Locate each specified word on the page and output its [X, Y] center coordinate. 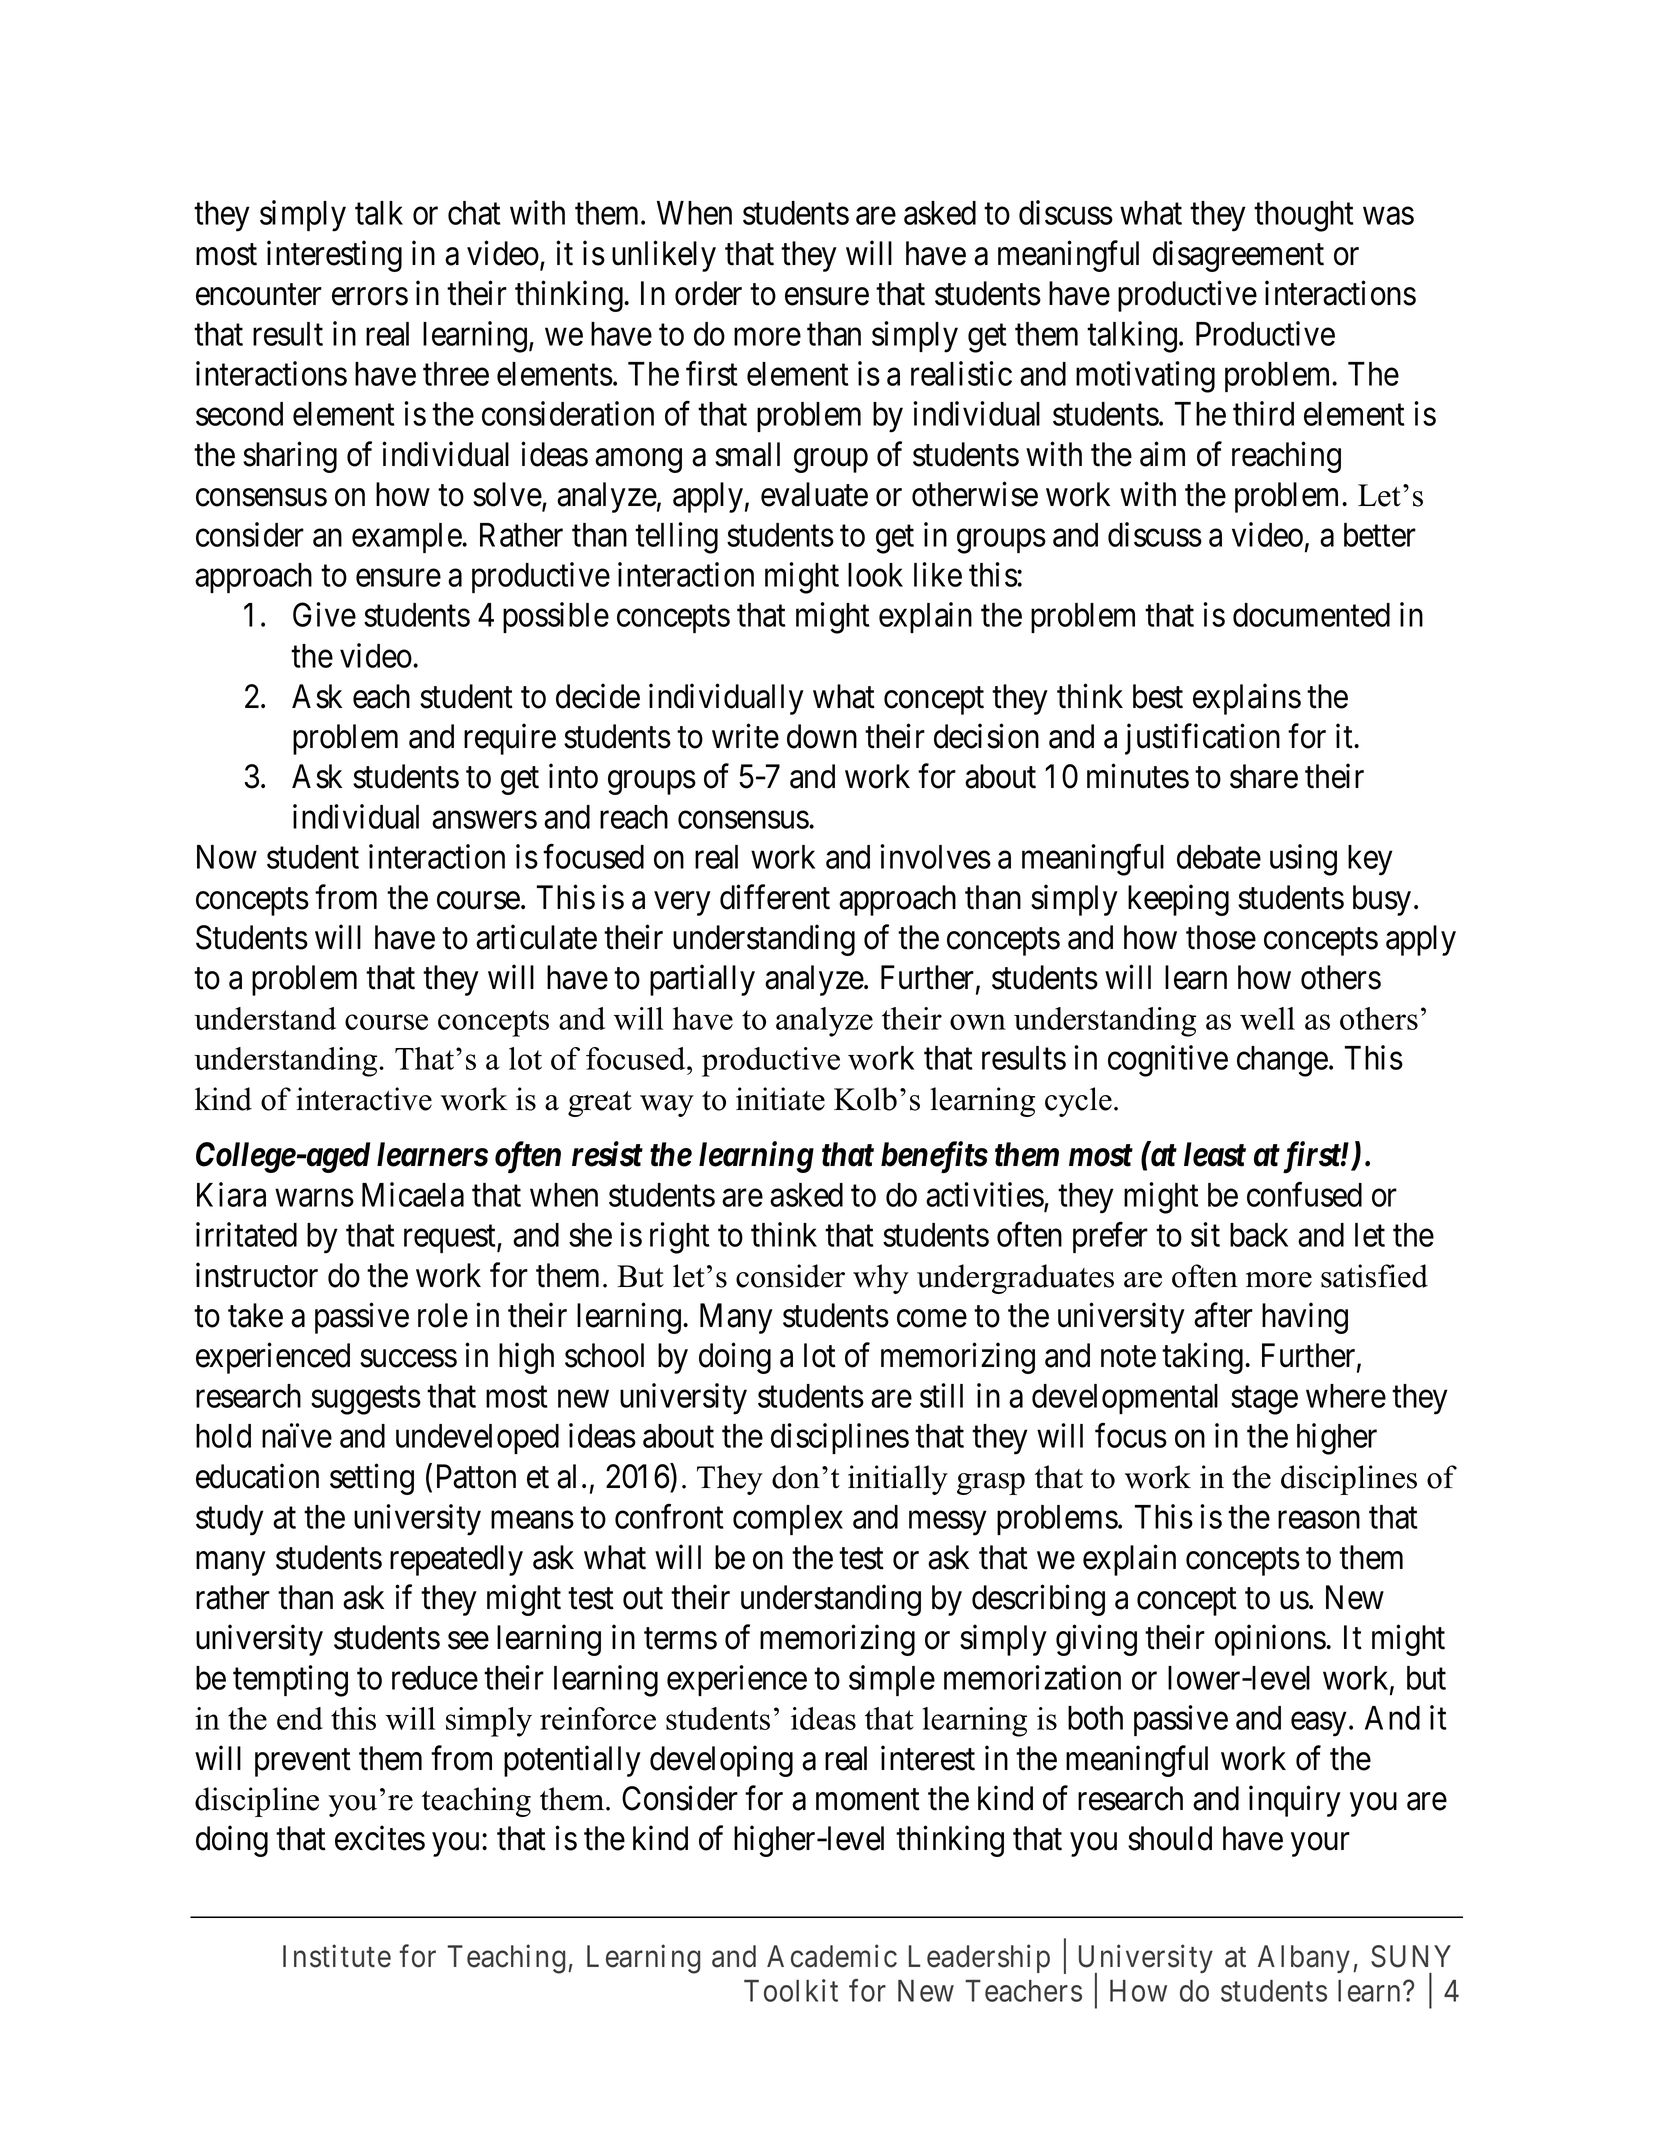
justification [1202, 739]
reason [1319, 1520]
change [1282, 1061]
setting [372, 1479]
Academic [832, 1956]
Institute [337, 1956]
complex [788, 1520]
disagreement [1238, 256]
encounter [259, 295]
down [822, 736]
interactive [364, 1099]
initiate [780, 1099]
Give [324, 614]
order [708, 293]
